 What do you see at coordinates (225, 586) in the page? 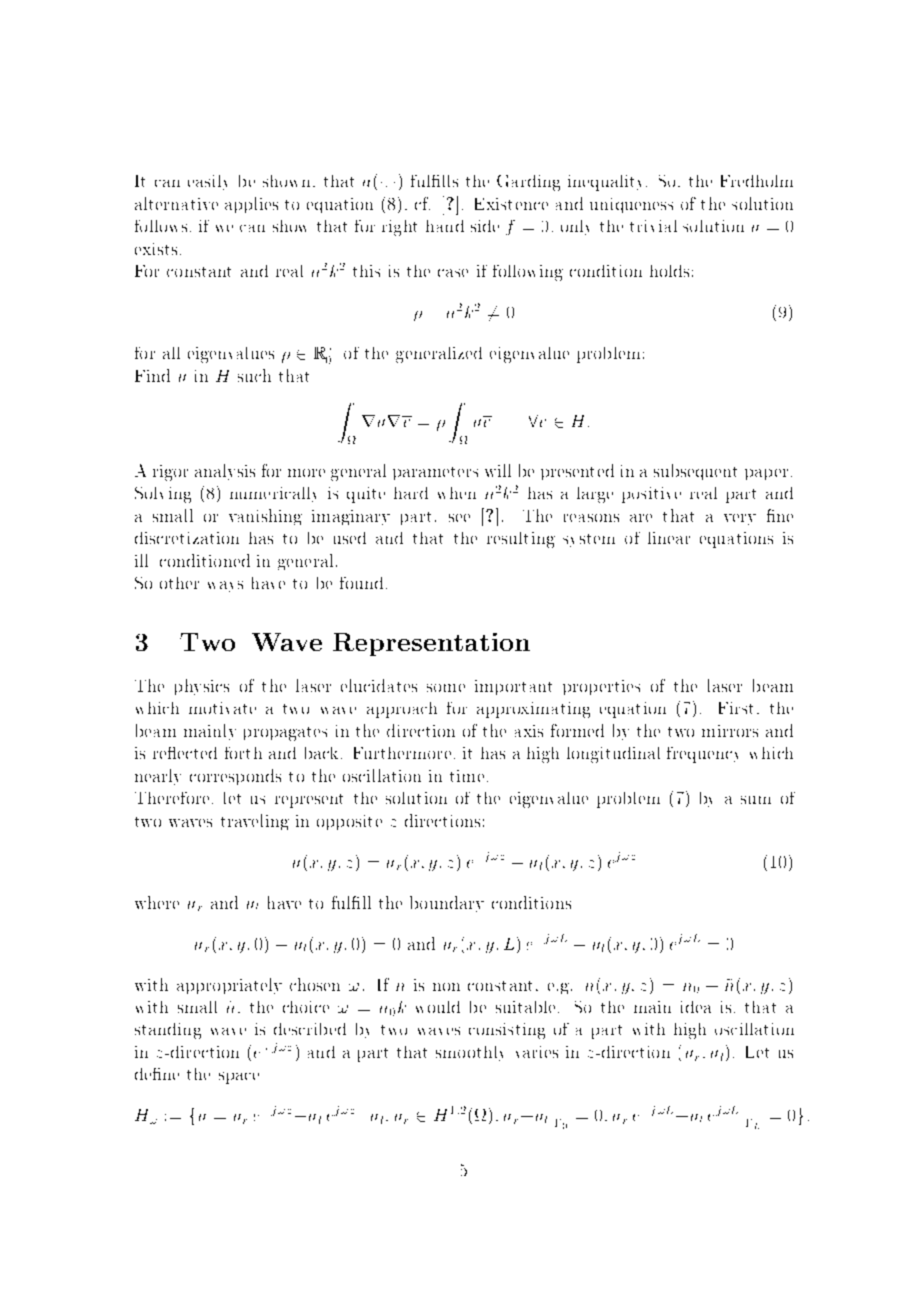
I see `ways` at bounding box center [225, 586].
